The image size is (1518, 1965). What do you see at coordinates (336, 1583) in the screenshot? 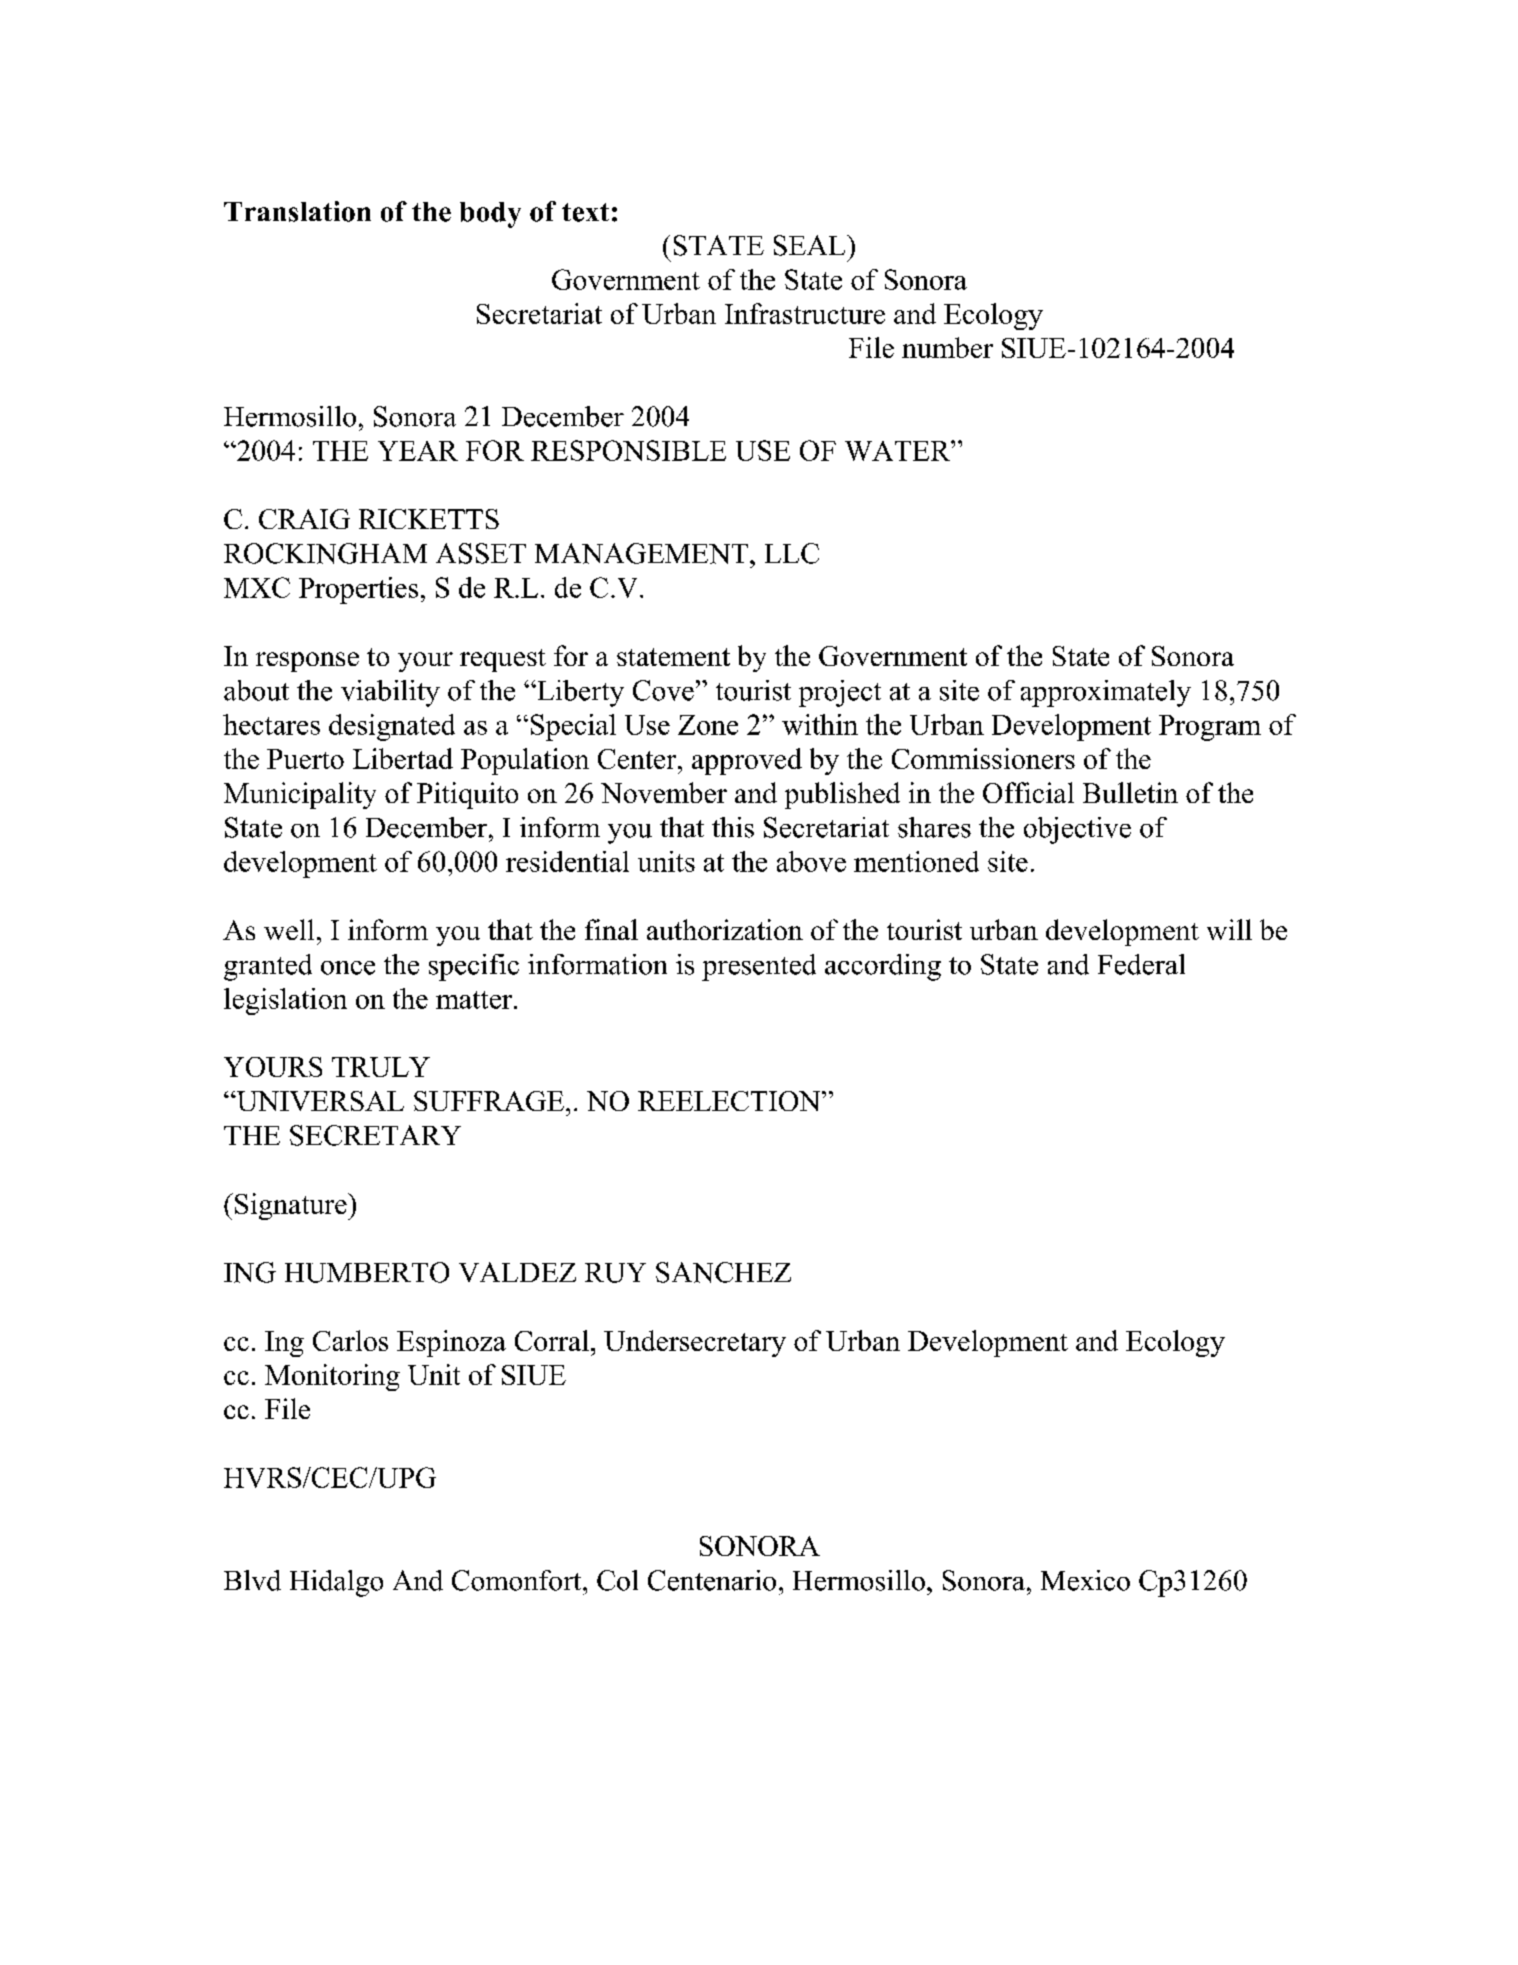
I see `Hidalgo` at bounding box center [336, 1583].
